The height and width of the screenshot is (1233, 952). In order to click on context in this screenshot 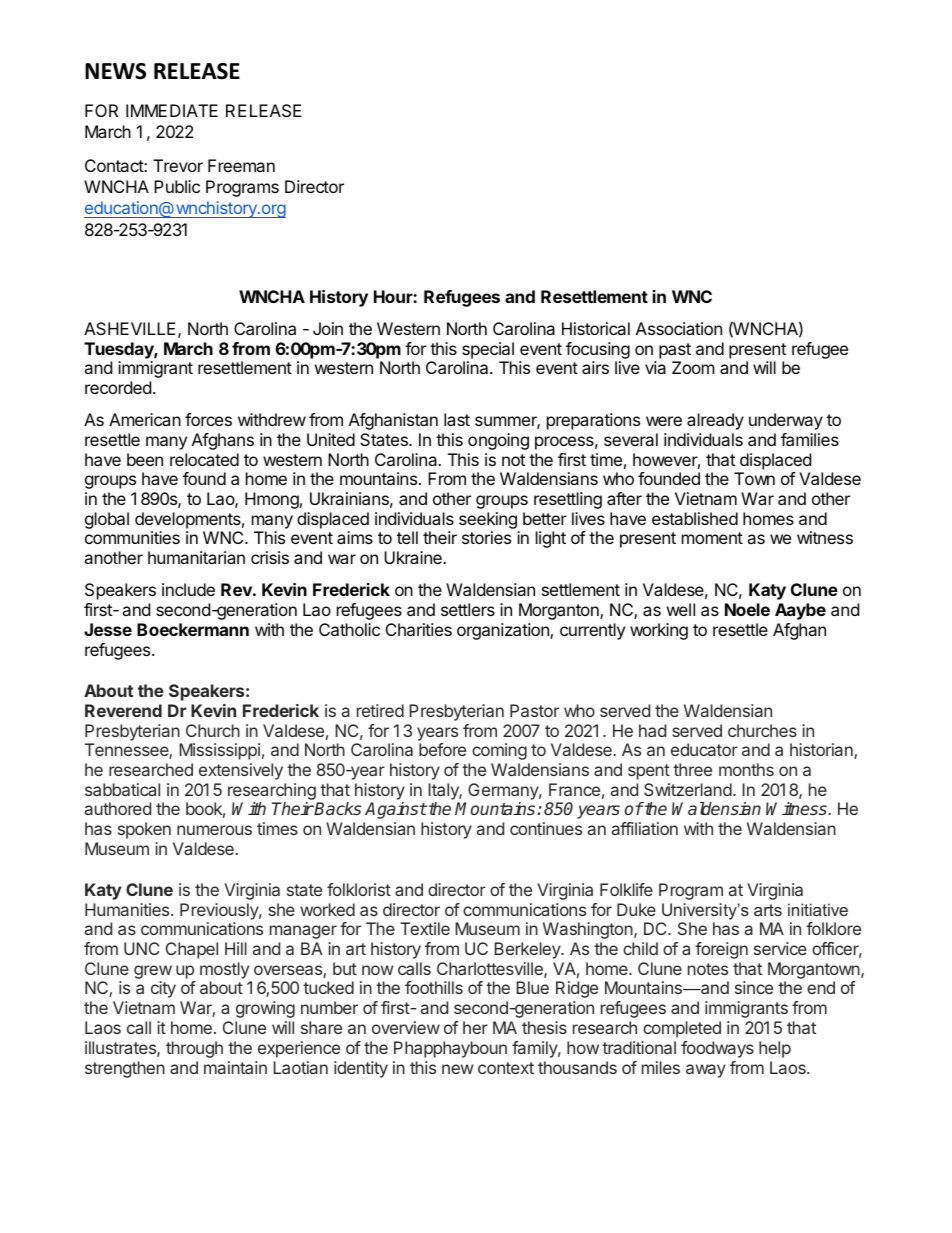, I will do `click(506, 1068)`.
